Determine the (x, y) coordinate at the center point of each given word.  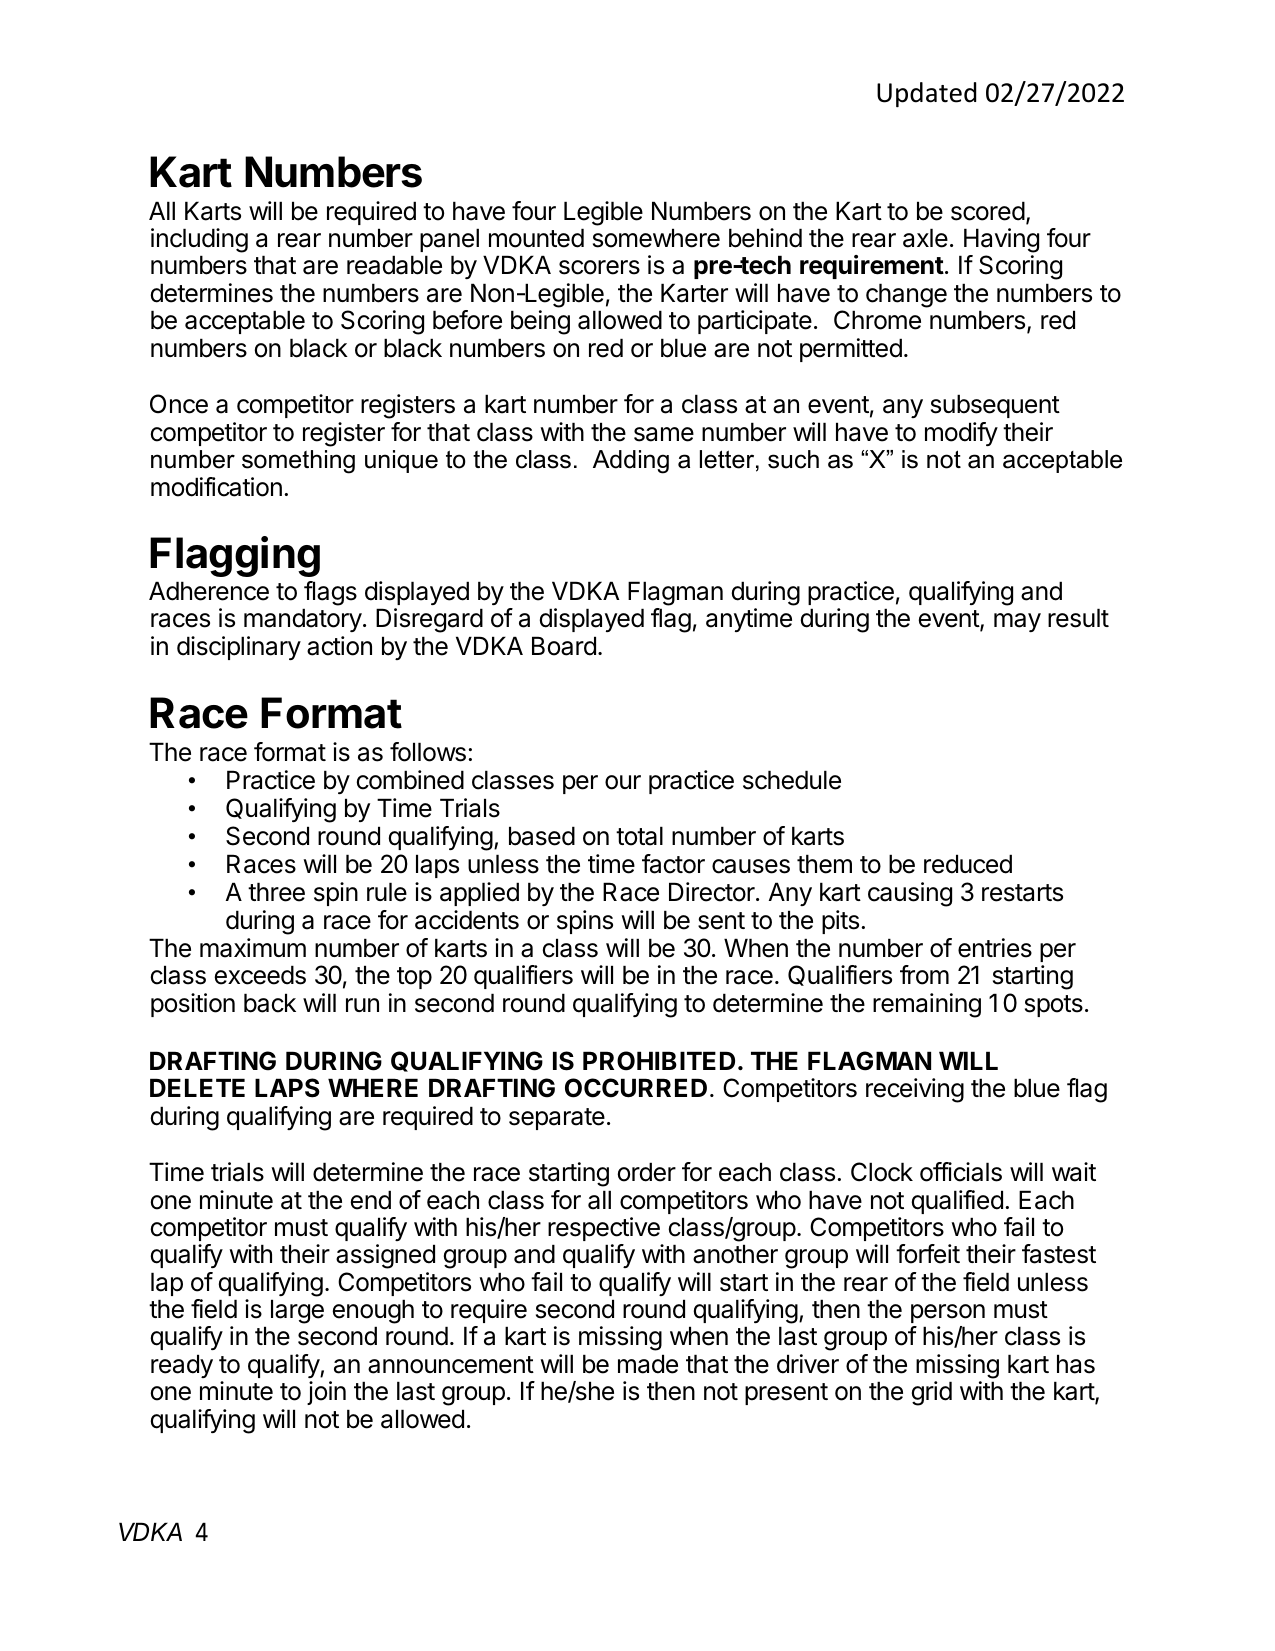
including (199, 242)
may (1017, 622)
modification (216, 487)
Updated (926, 94)
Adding (631, 462)
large (297, 1311)
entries (995, 948)
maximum (253, 948)
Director (713, 892)
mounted (536, 238)
